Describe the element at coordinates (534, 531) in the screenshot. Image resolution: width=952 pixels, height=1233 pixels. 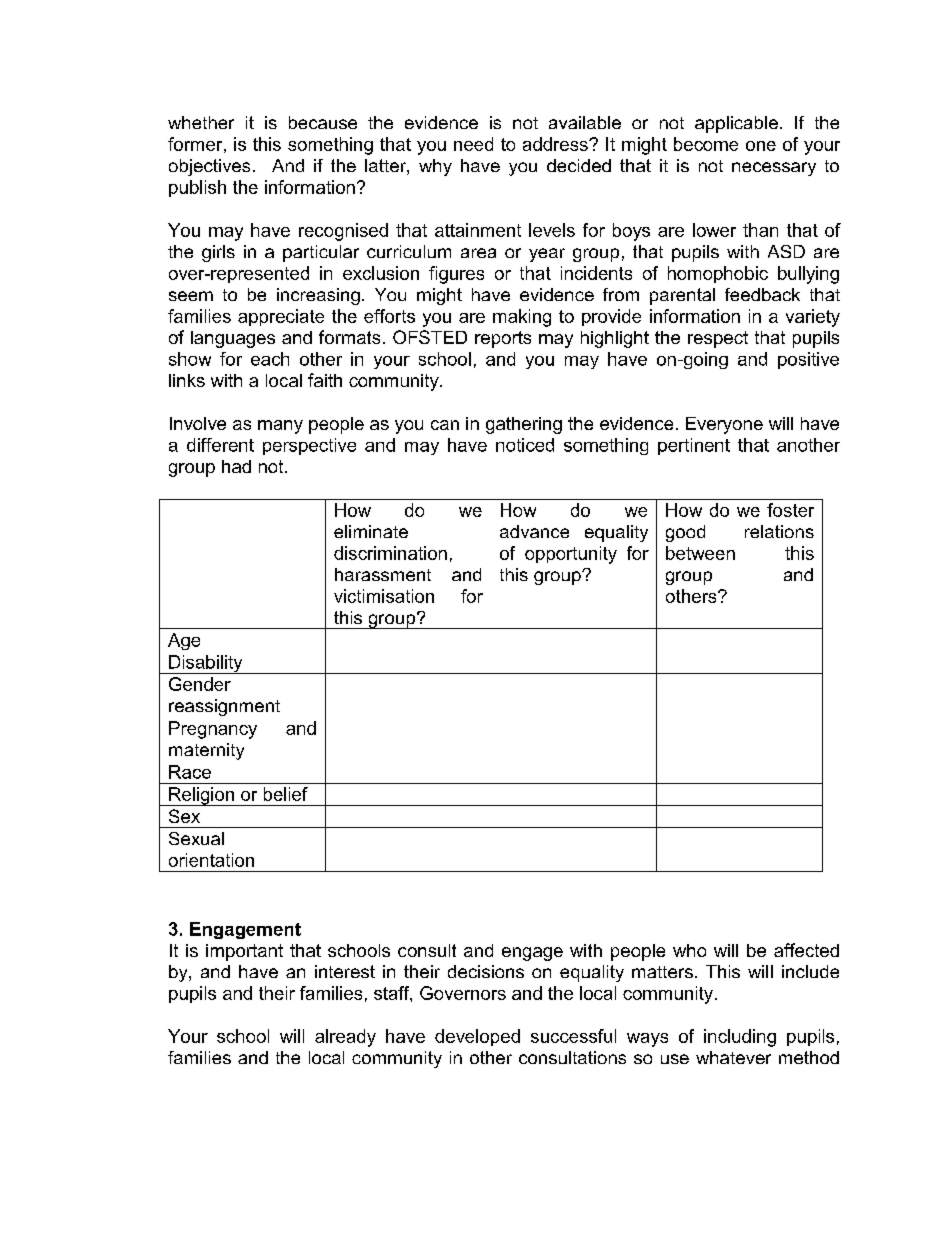
I see `advance` at that location.
